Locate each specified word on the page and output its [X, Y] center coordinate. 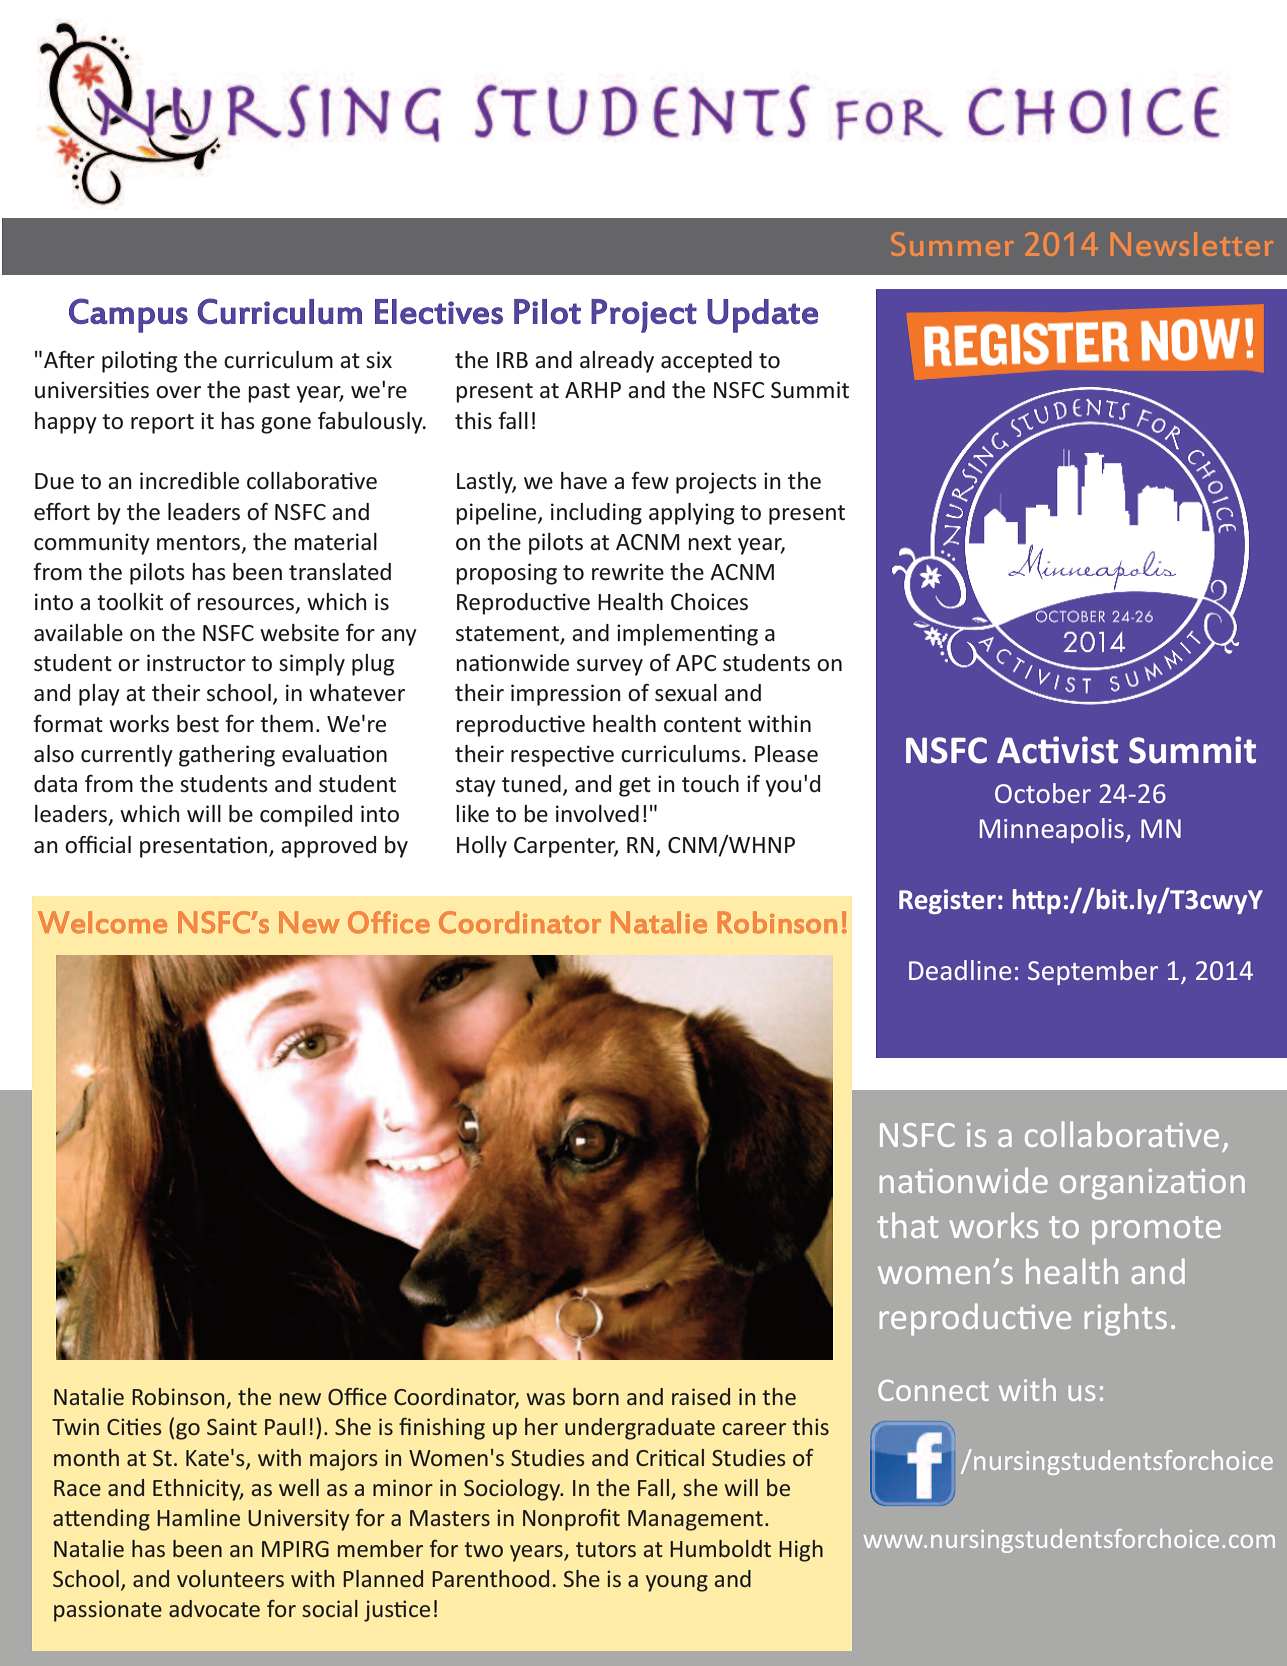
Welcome [102, 922]
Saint [232, 1426]
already [617, 362]
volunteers [230, 1578]
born [596, 1396]
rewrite [628, 572]
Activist [1057, 750]
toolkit [130, 602]
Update [762, 316]
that [907, 1225]
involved [597, 814]
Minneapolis [1052, 830]
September [1093, 972]
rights [1126, 1319]
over [178, 392]
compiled [306, 816]
